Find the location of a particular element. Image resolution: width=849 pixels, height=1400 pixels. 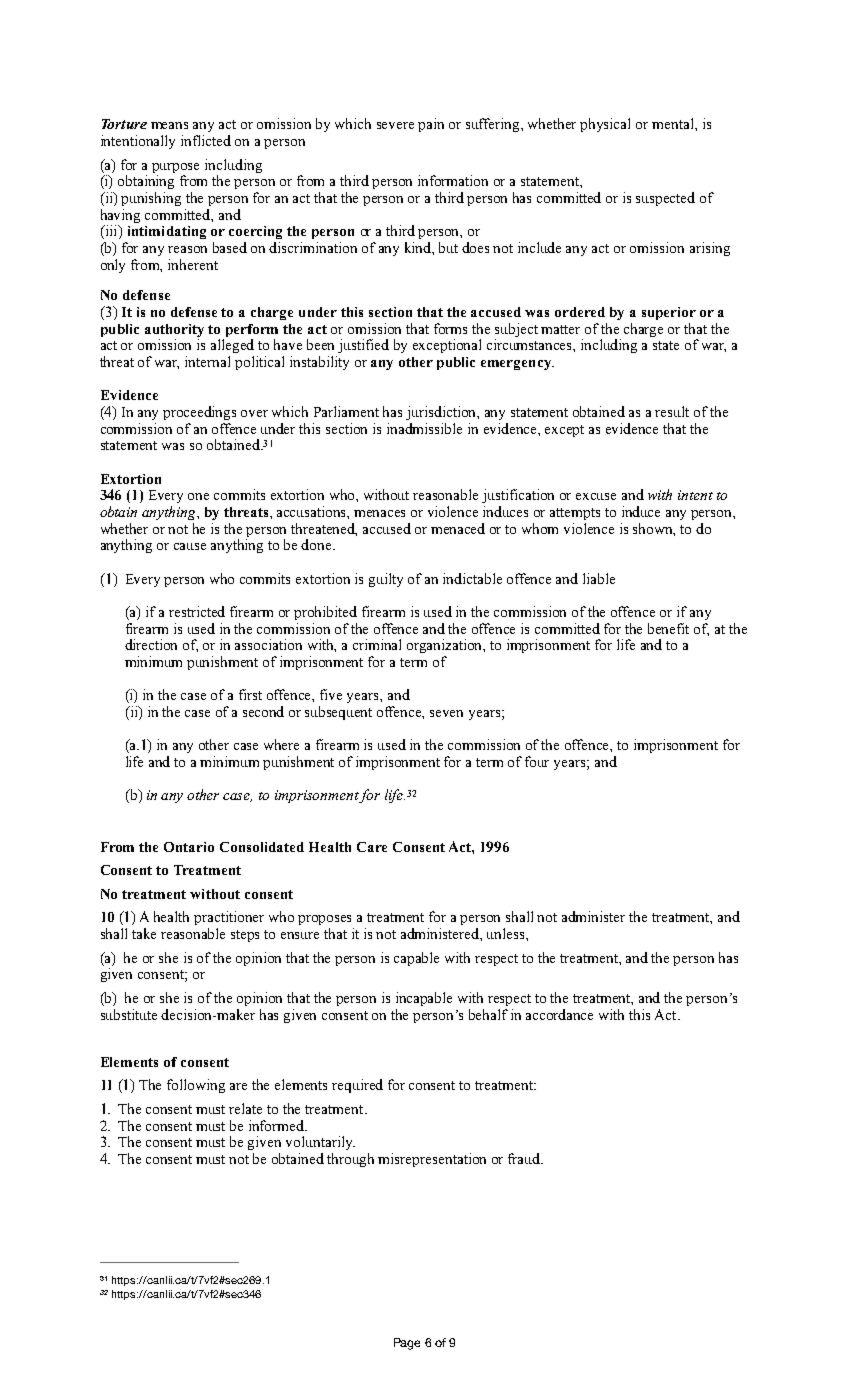

severe is located at coordinates (395, 125).
